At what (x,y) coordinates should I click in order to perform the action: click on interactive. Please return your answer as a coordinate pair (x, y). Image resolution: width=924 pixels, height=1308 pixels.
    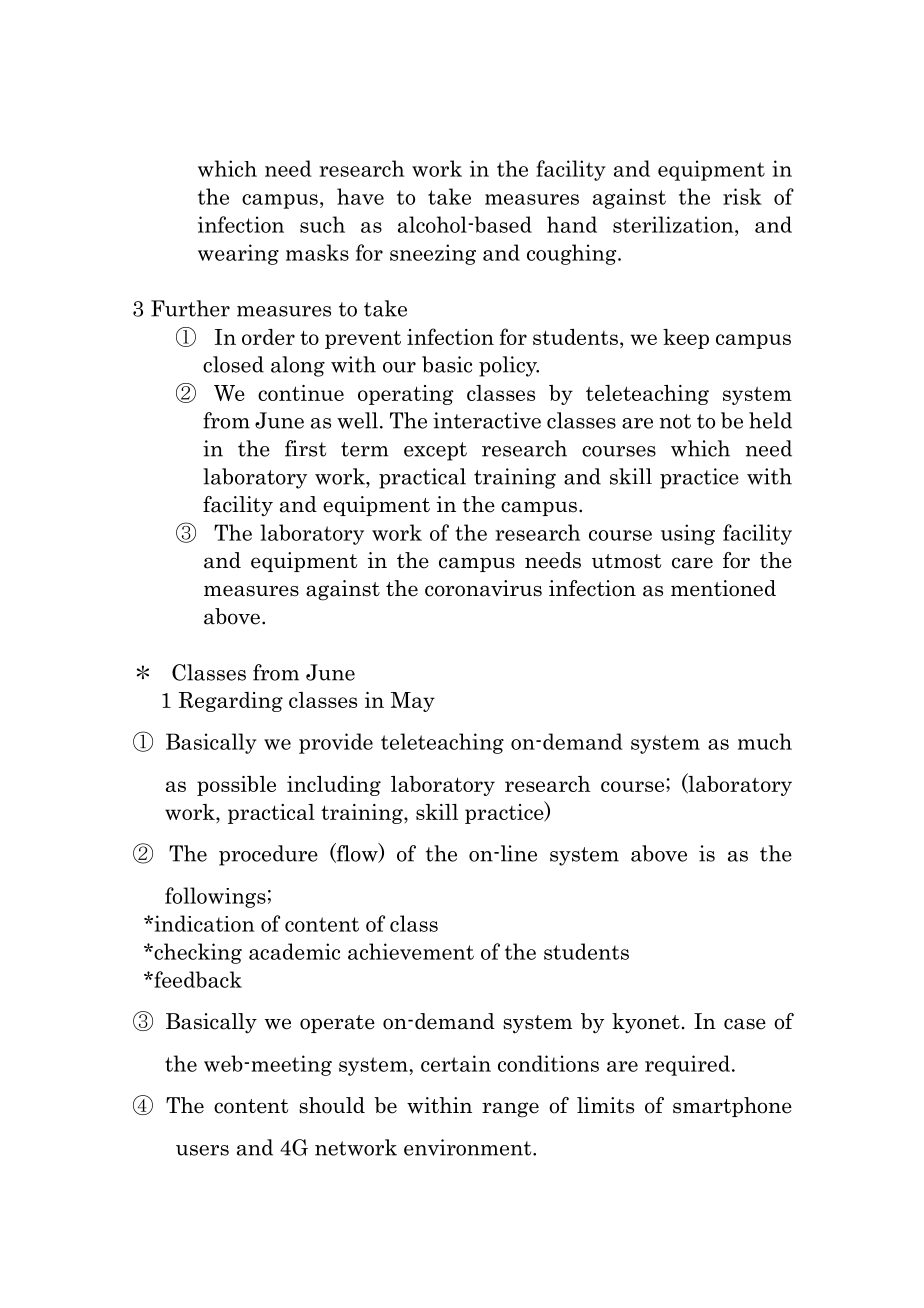
    Looking at the image, I should click on (487, 420).
